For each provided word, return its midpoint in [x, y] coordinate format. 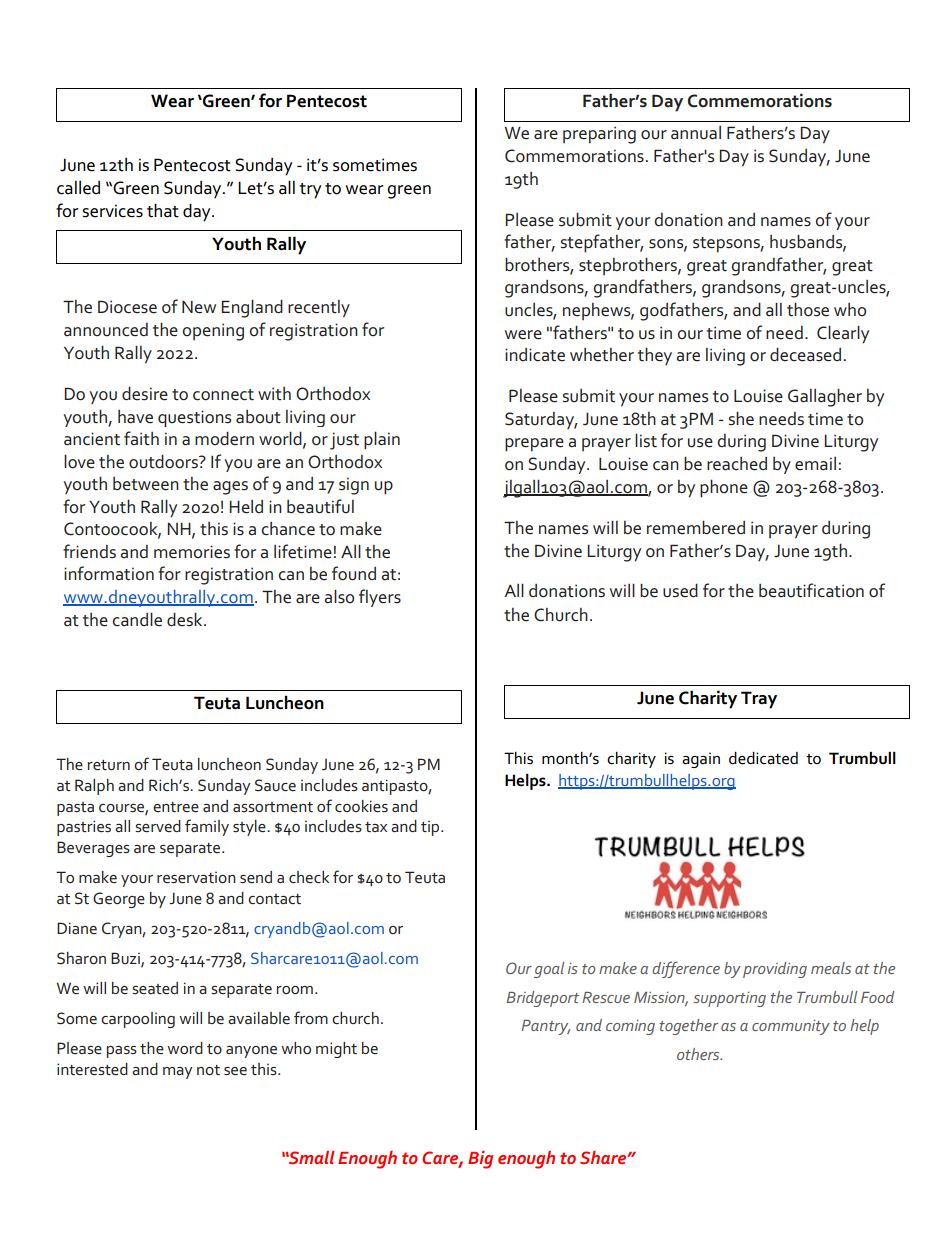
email [815, 464]
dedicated [763, 758]
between [146, 484]
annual [696, 133]
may [177, 1073]
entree [176, 807]
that [163, 210]
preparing [599, 135]
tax [376, 827]
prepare [534, 445]
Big [480, 1160]
